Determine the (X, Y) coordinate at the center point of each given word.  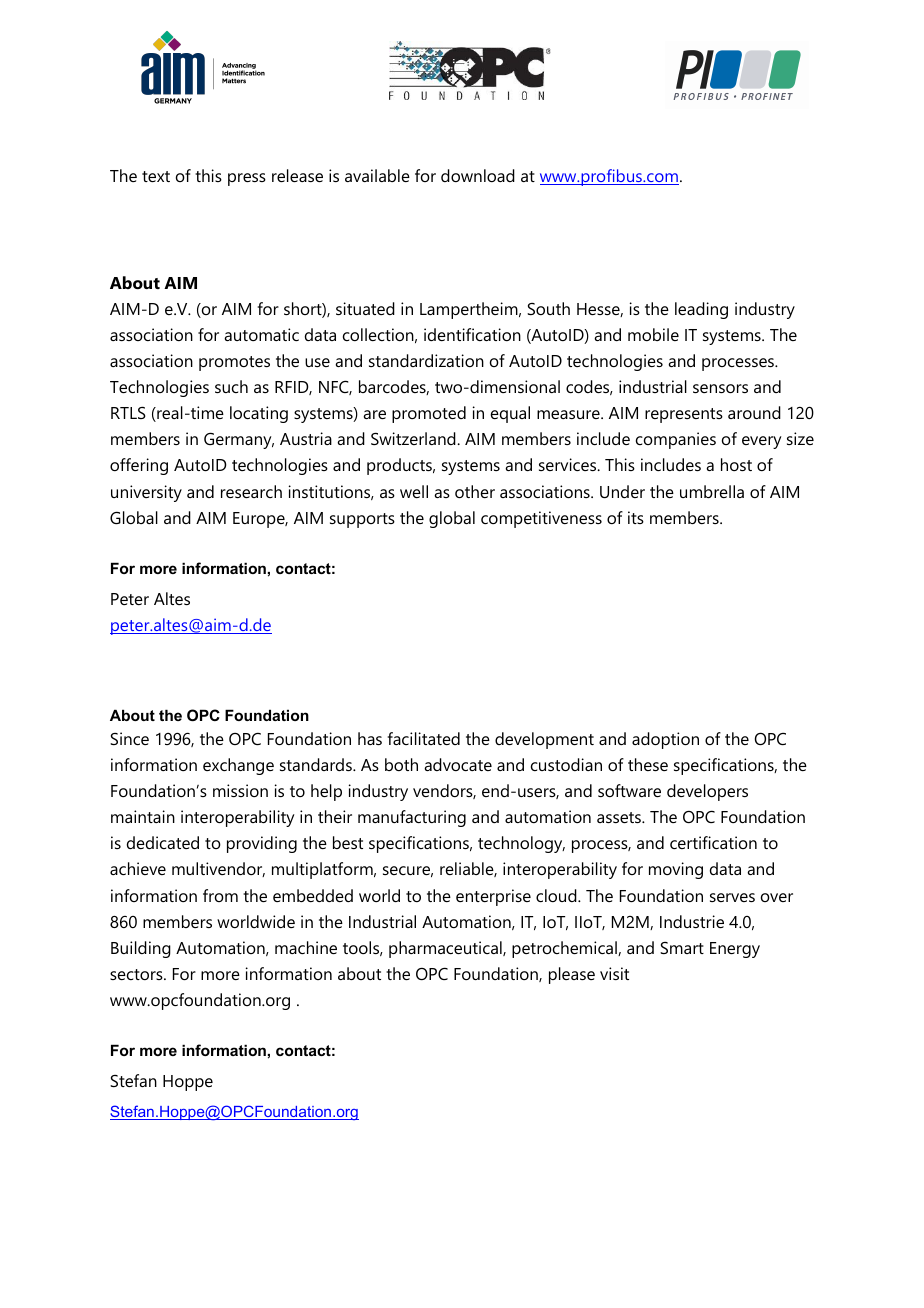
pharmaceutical (446, 949)
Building (141, 949)
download (478, 175)
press (247, 179)
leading (701, 310)
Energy (735, 950)
